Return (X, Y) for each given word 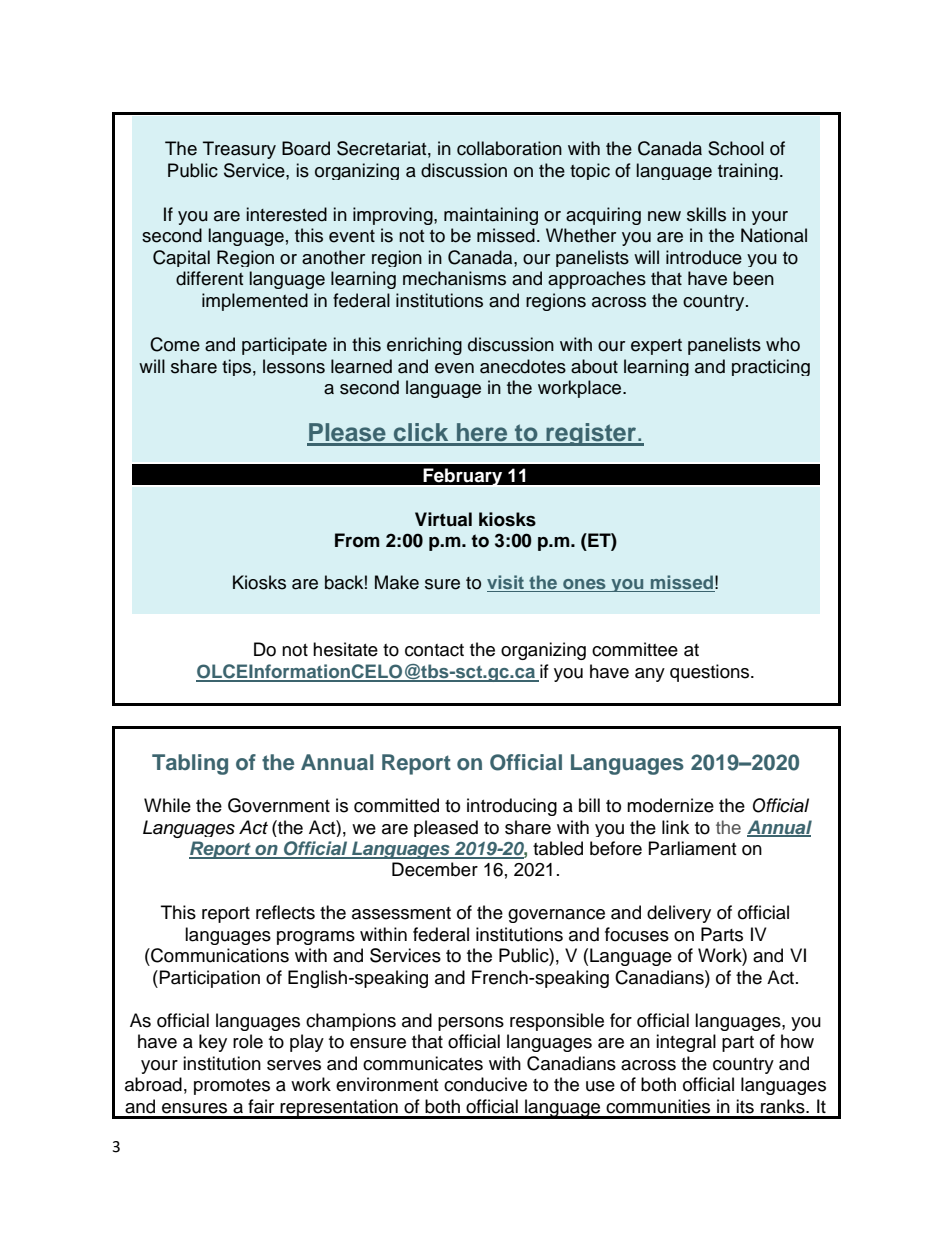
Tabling (190, 764)
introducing (512, 807)
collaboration (509, 148)
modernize (670, 805)
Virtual (443, 519)
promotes (232, 1087)
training (748, 171)
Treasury (239, 150)
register (591, 434)
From (357, 540)
